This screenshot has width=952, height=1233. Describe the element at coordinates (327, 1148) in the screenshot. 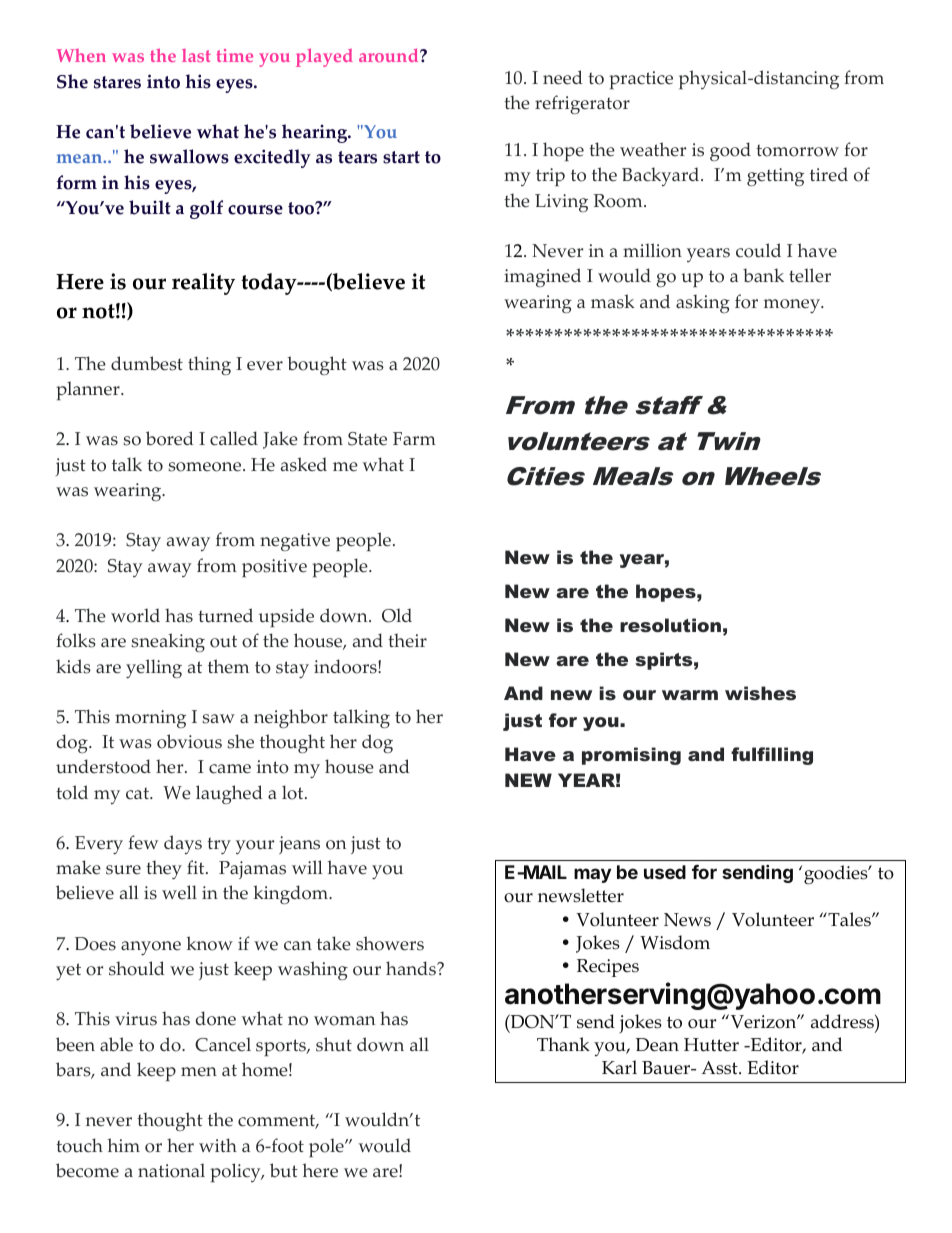

I see `pole` at that location.
